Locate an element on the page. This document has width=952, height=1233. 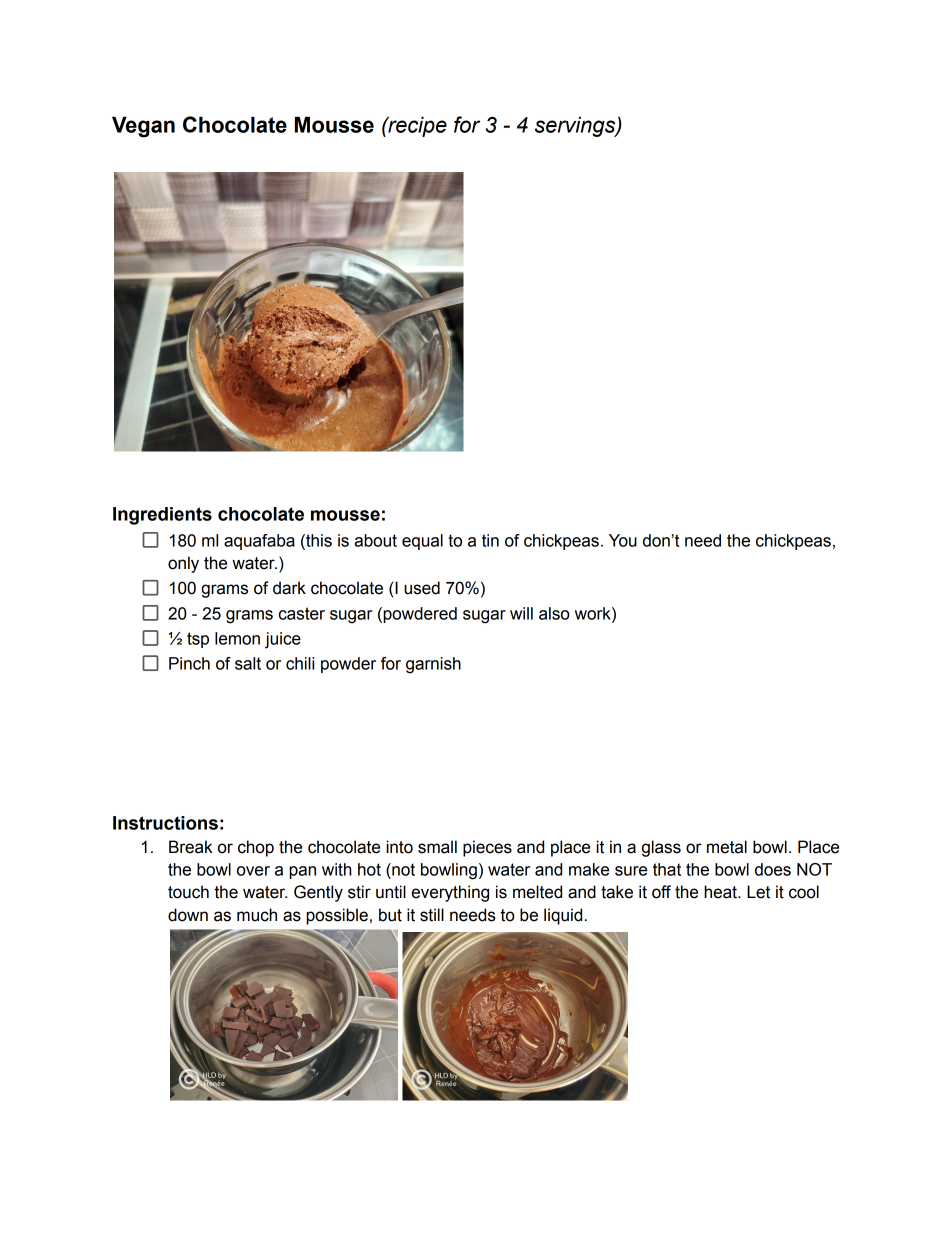
touch is located at coordinates (188, 892).
